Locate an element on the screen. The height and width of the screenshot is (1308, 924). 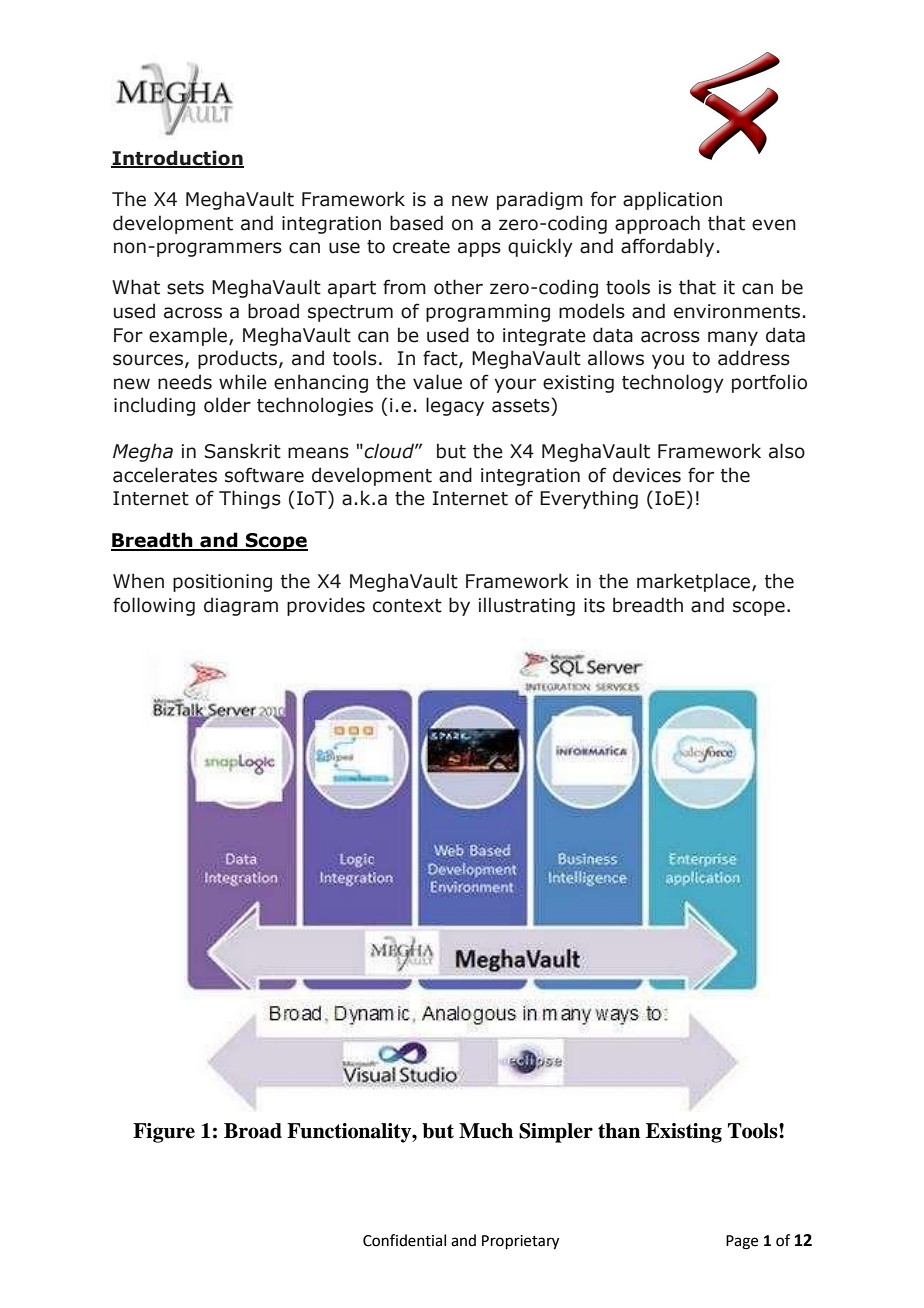
application is located at coordinates (672, 200).
